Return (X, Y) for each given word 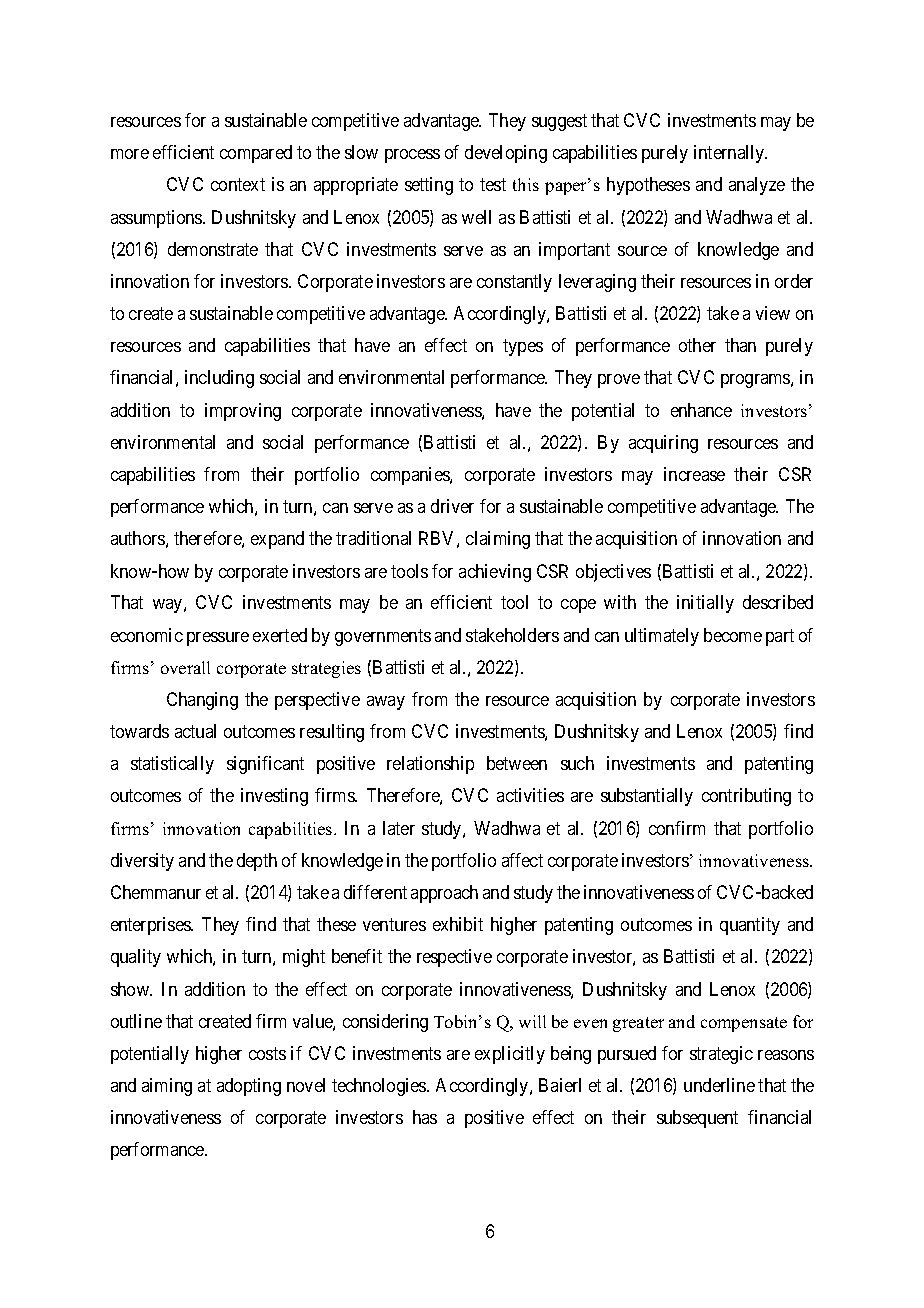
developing (506, 154)
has (425, 1117)
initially (705, 604)
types (523, 347)
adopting (249, 1087)
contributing (746, 797)
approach (444, 894)
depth (257, 862)
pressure (218, 639)
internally (730, 154)
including (219, 379)
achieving (495, 573)
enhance (701, 410)
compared (256, 154)
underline (719, 1085)
